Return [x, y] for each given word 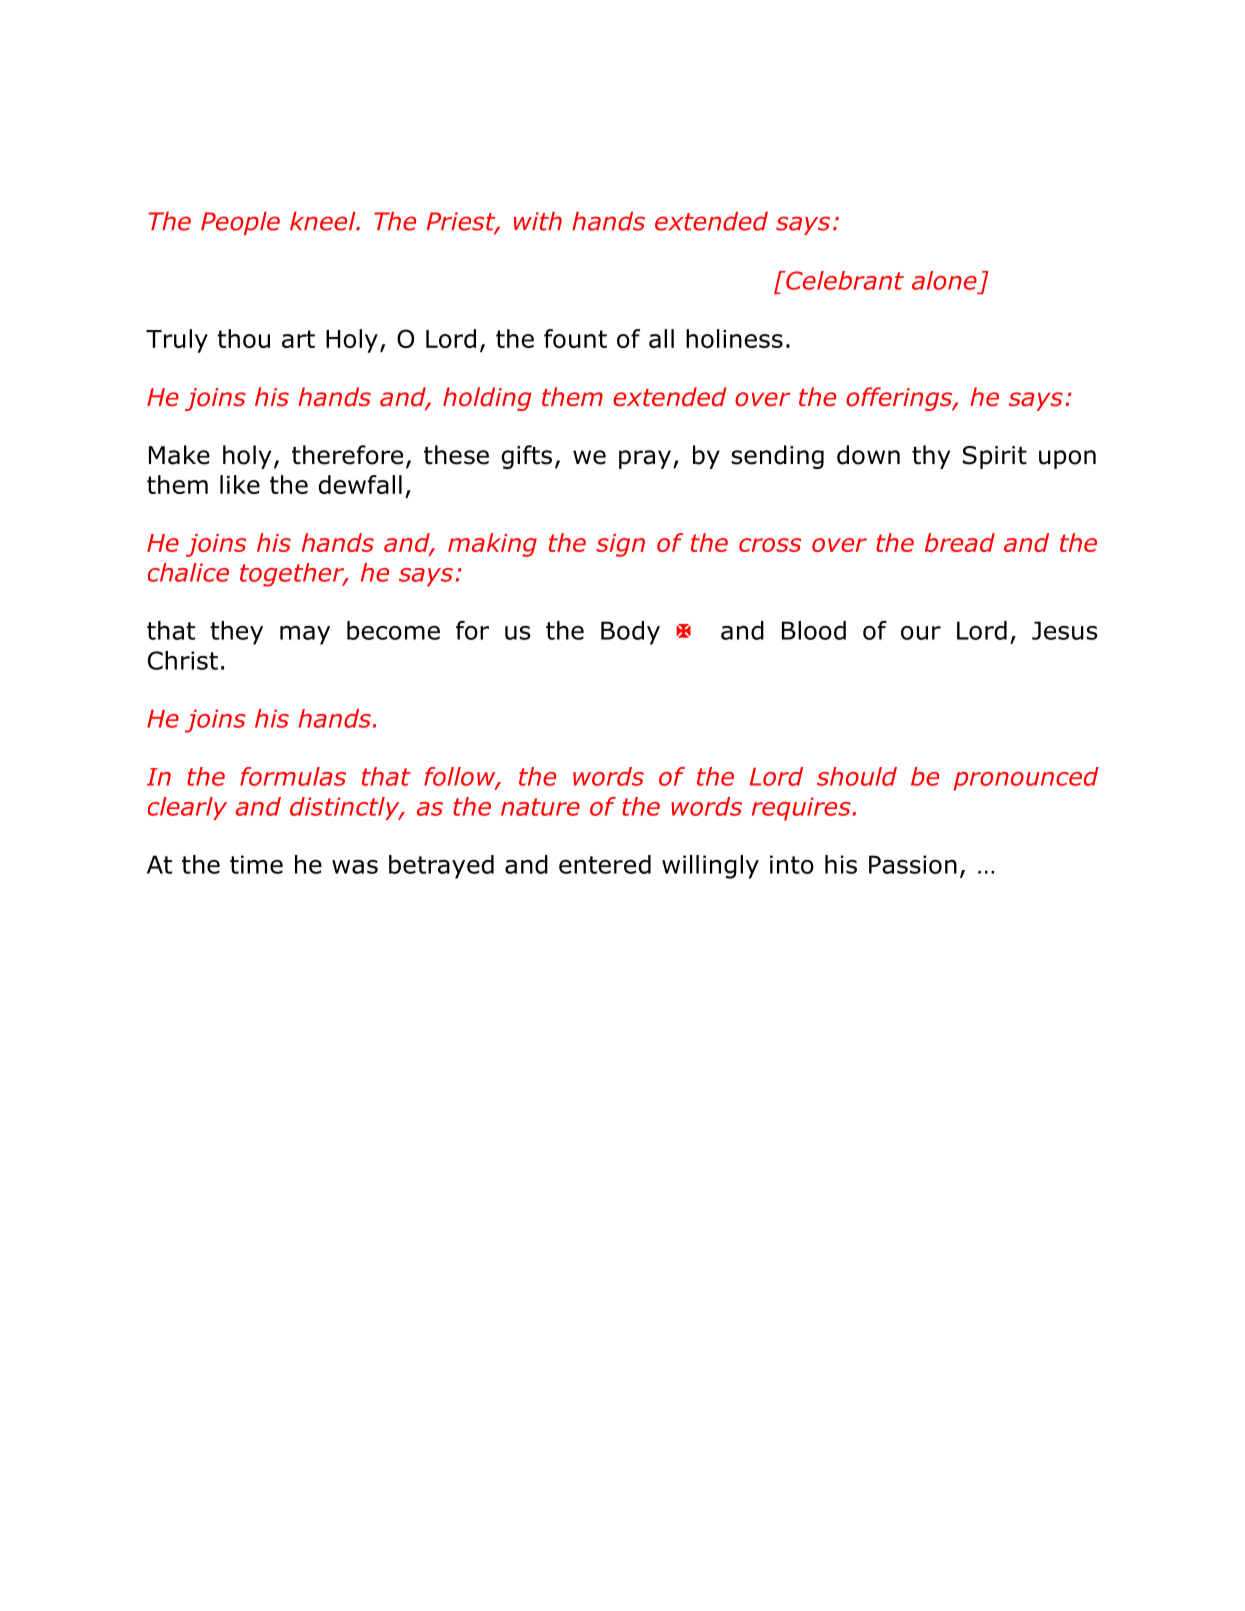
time [256, 864]
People [240, 223]
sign [620, 545]
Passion [913, 864]
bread [960, 542]
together [293, 575]
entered [605, 864]
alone [944, 280]
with [538, 221]
